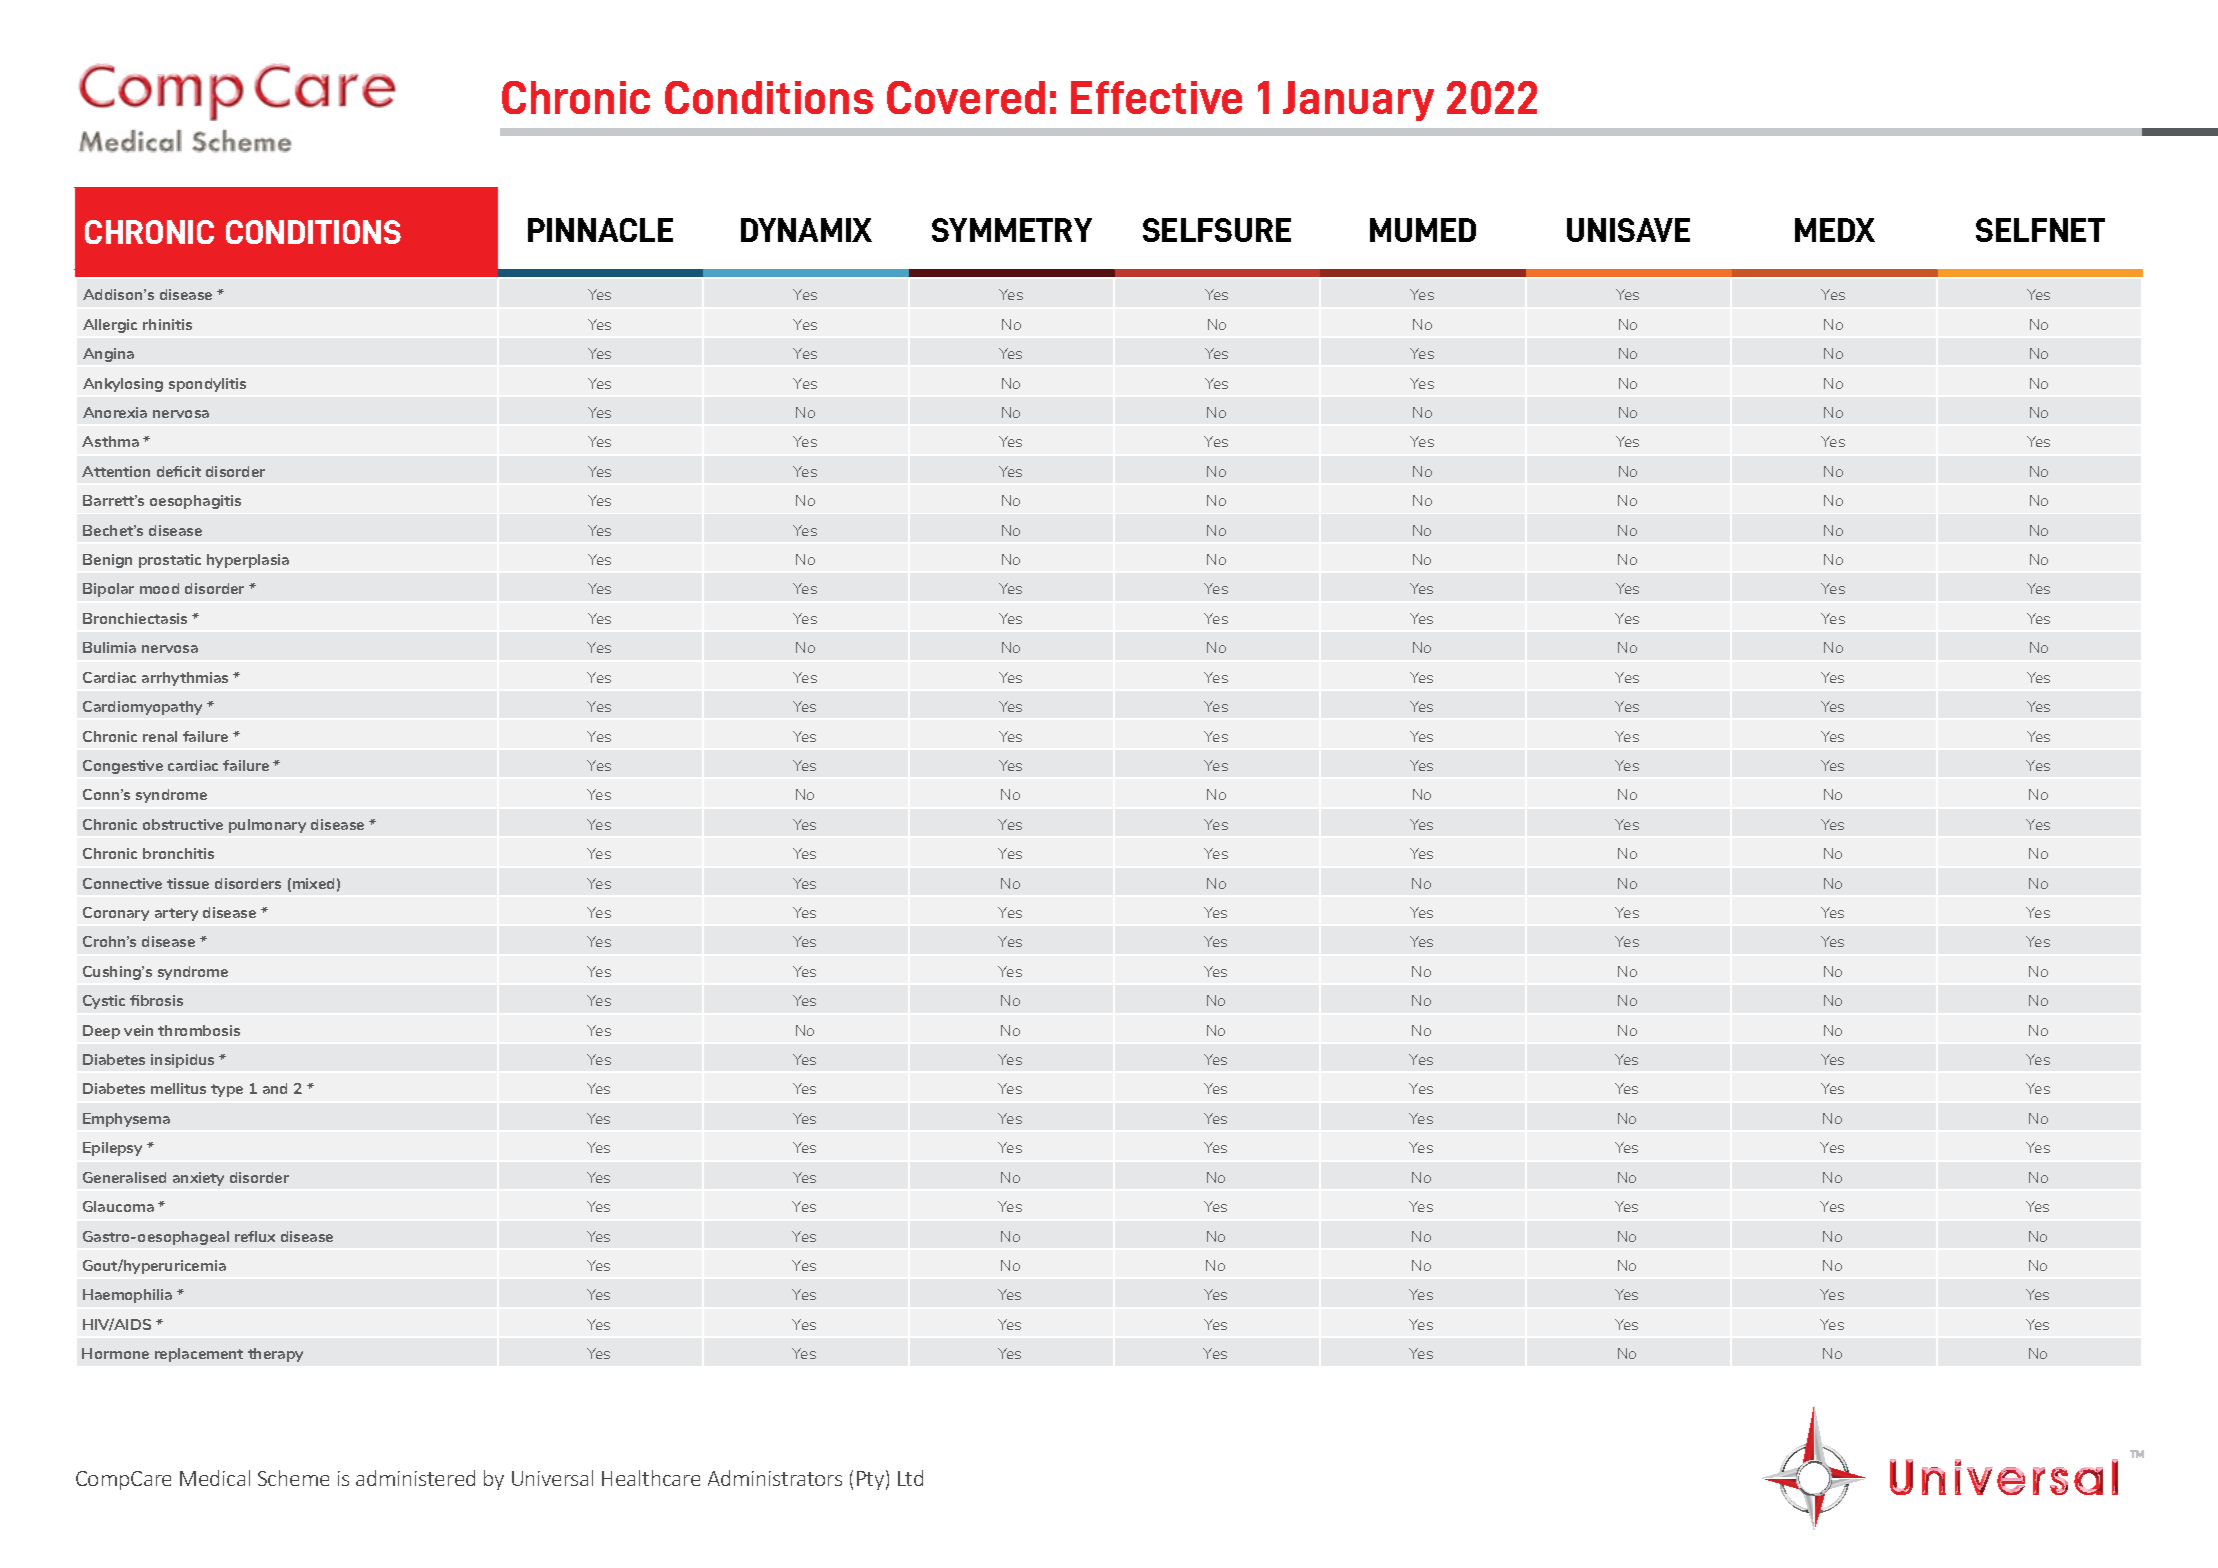  I want to click on Healthcare, so click(651, 1478).
